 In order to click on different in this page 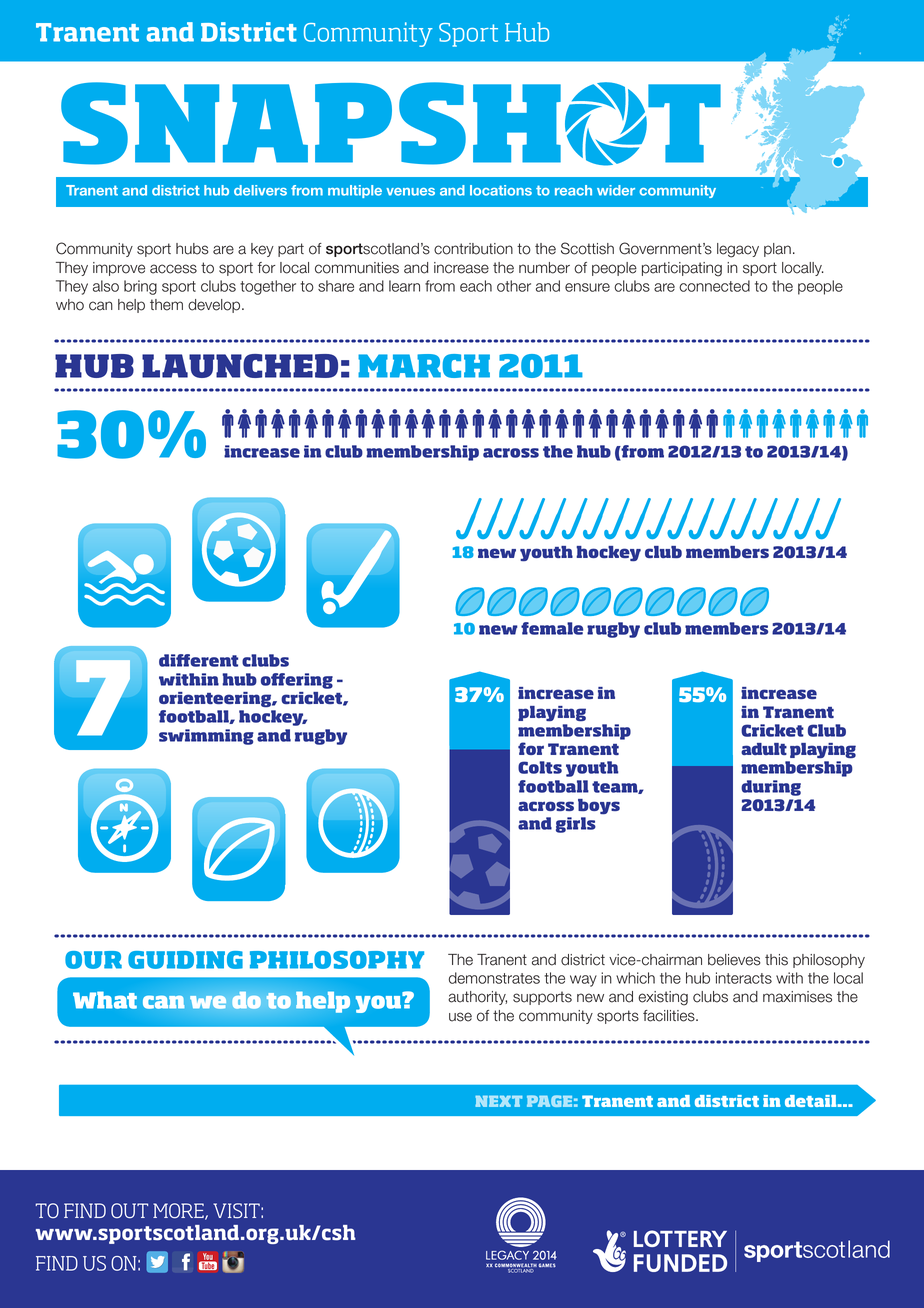, I will do `click(198, 660)`.
